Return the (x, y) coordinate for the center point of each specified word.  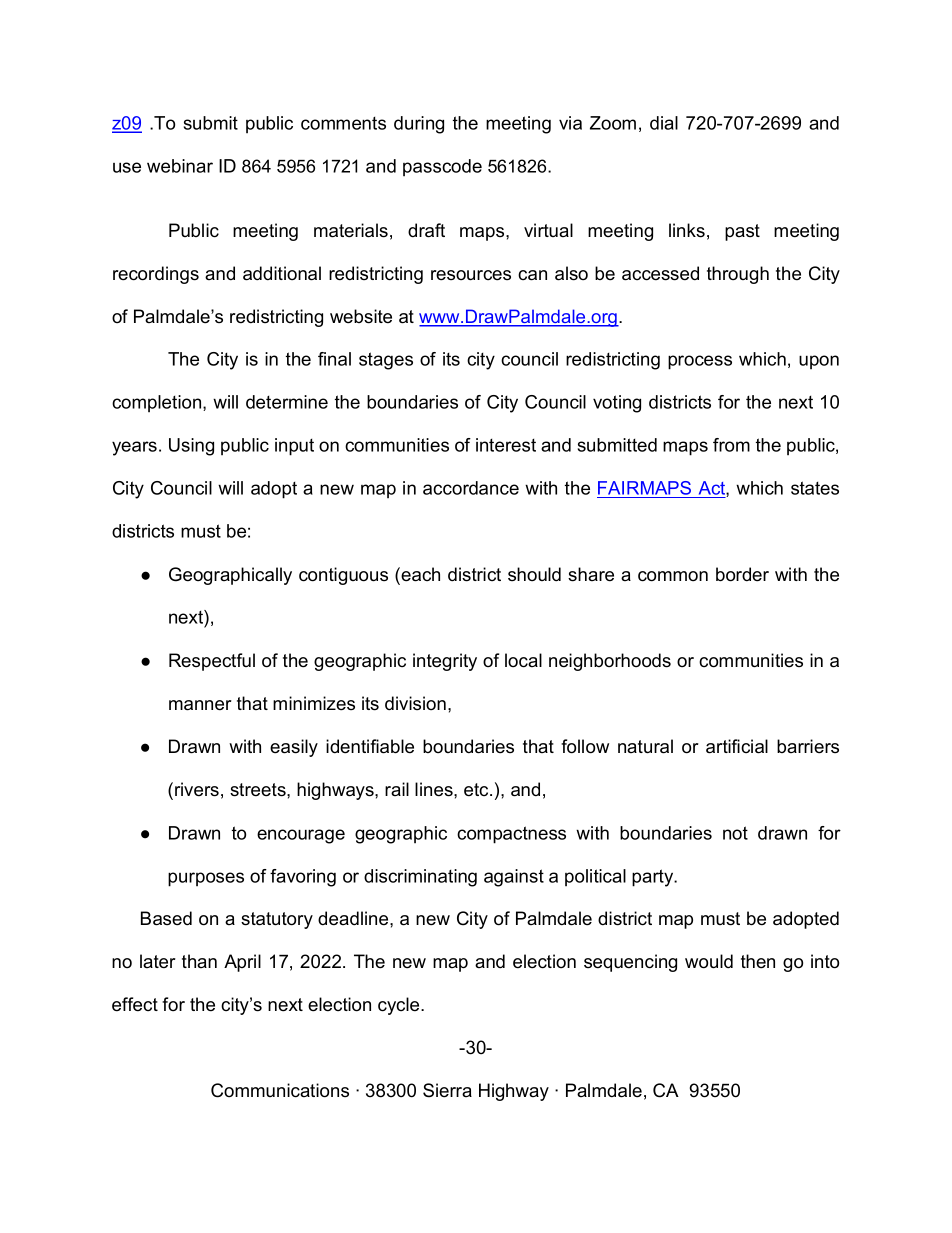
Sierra (447, 1090)
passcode (442, 167)
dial (664, 123)
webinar (180, 166)
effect (135, 1004)
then (758, 961)
